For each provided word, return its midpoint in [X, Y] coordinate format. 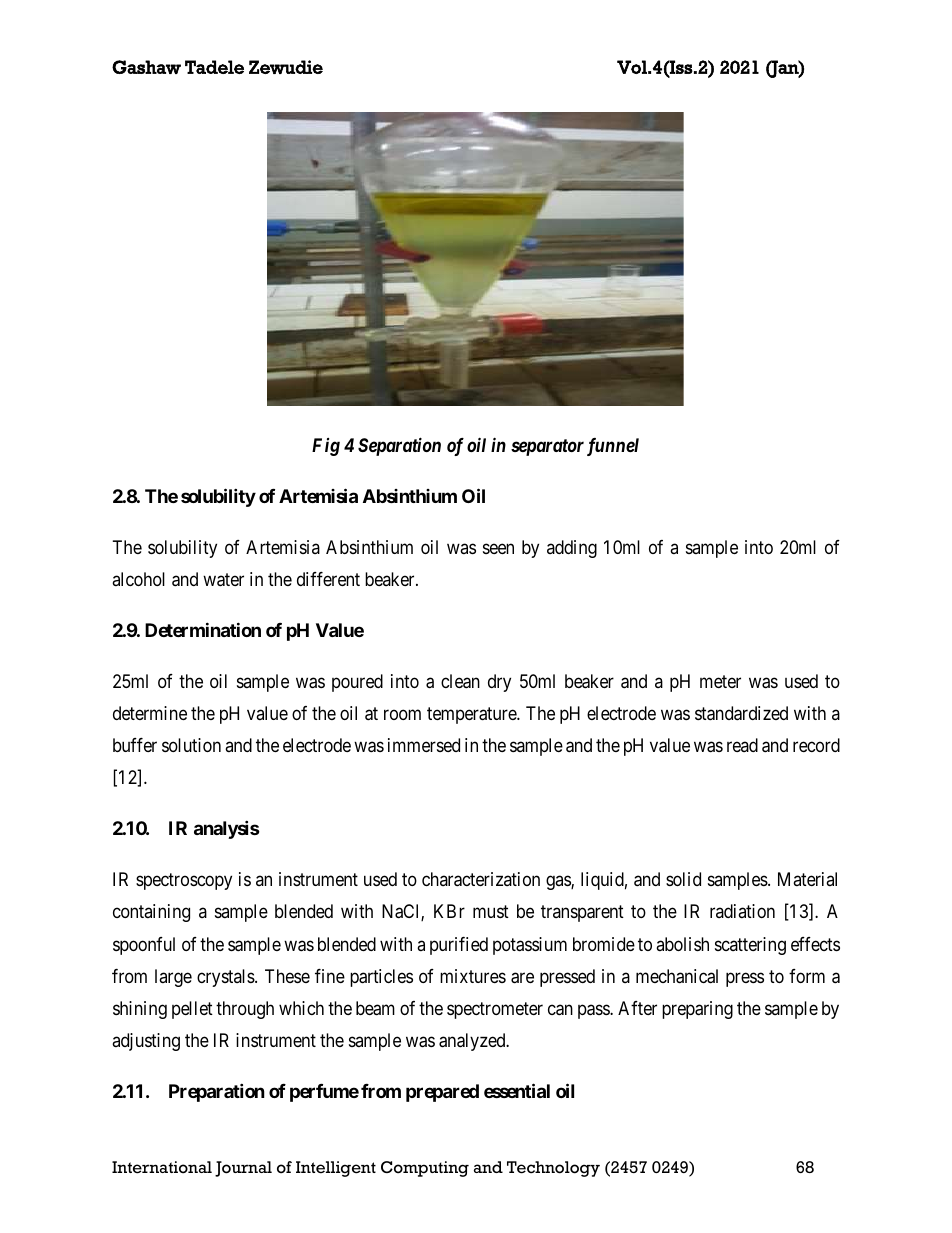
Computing [425, 1169]
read [742, 745]
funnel [613, 447]
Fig [326, 447]
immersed [424, 745]
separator [547, 447]
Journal [243, 1169]
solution [191, 745]
